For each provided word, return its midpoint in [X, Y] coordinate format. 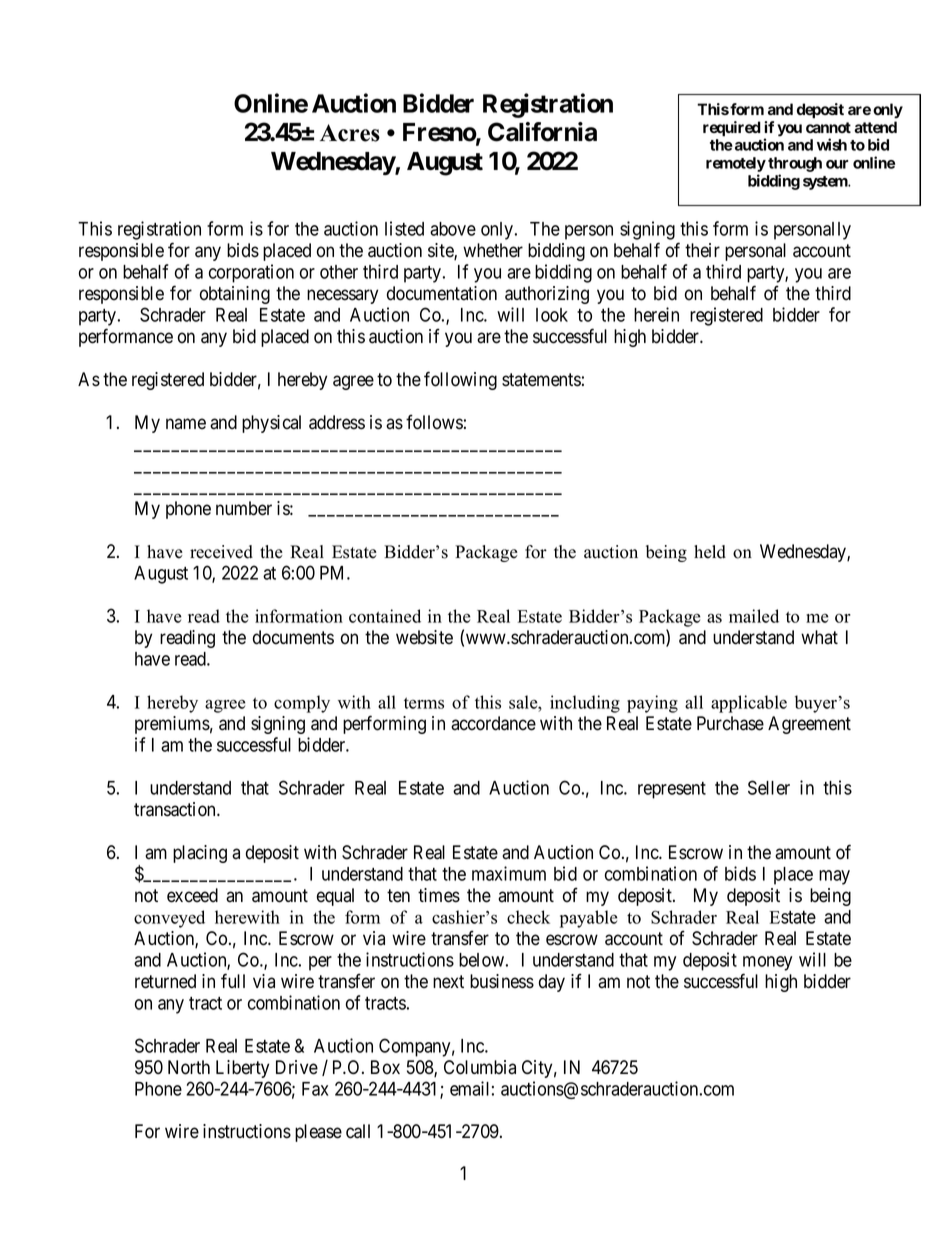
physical [271, 424]
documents [293, 637]
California [542, 132]
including [585, 704]
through [795, 166]
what [819, 637]
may [834, 877]
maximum [509, 873]
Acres [350, 133]
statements [541, 380]
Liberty [242, 1069]
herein [656, 314]
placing [200, 854]
